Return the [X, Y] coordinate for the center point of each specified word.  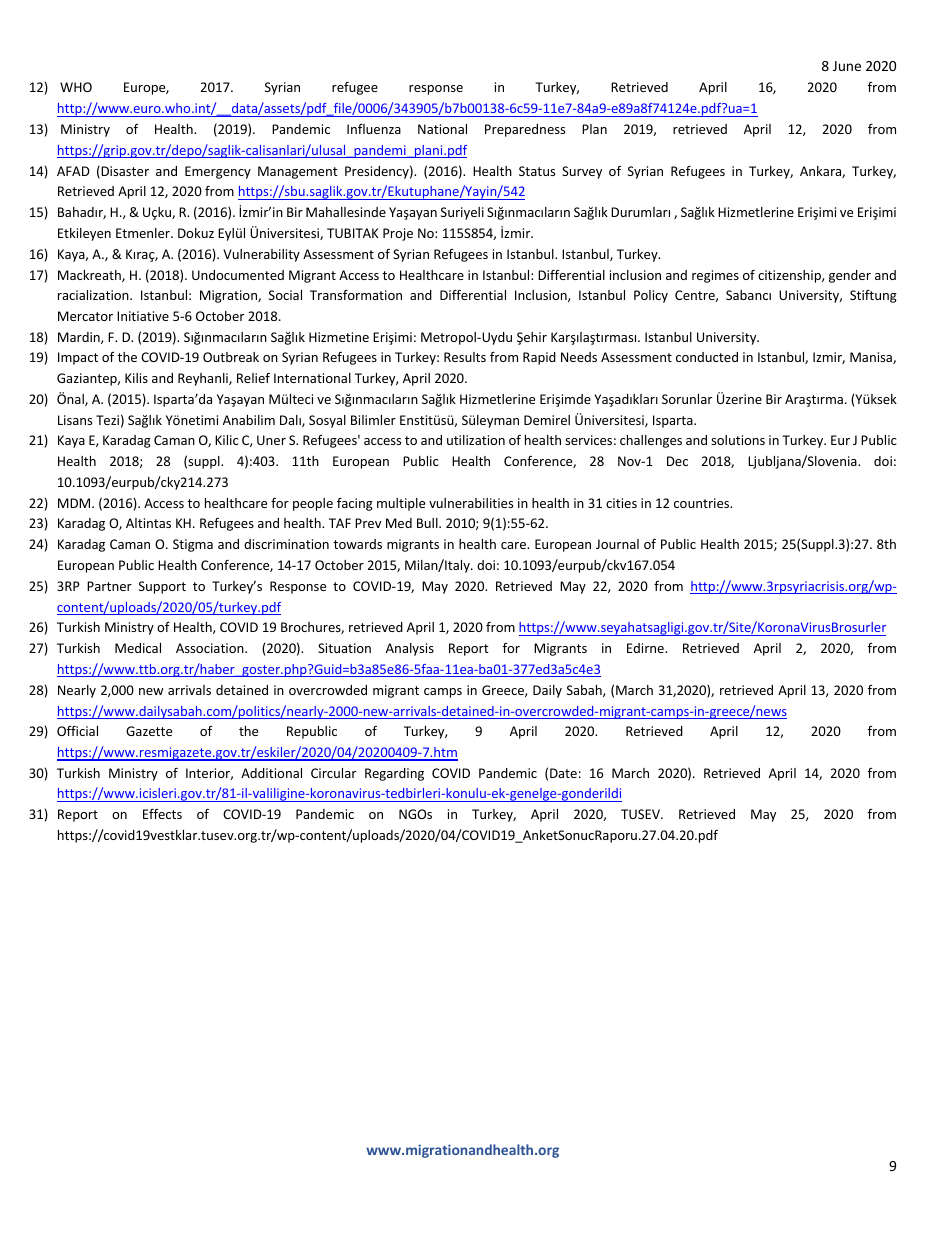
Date [563, 773]
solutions [738, 440]
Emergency [218, 172]
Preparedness [525, 130]
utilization [476, 440]
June [847, 66]
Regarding [394, 774]
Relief [253, 378]
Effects [162, 814]
